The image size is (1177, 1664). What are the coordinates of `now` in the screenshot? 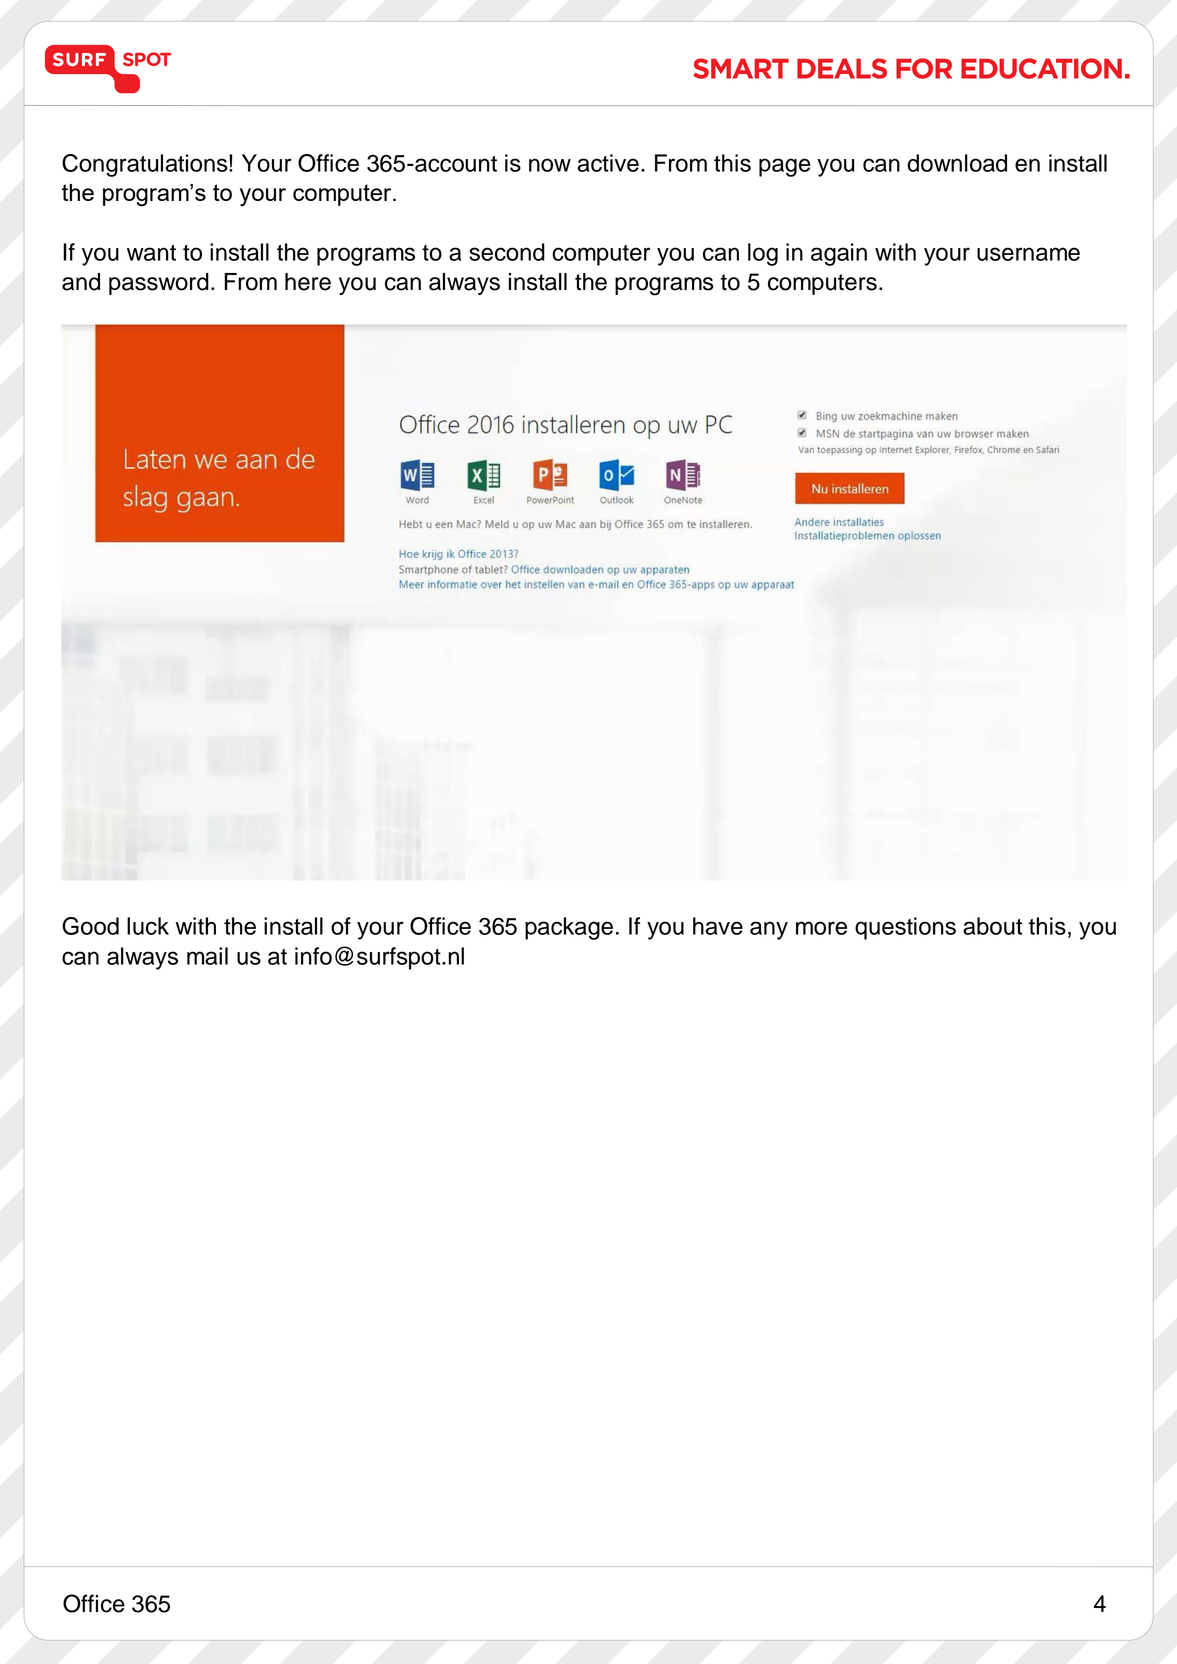 It's located at (550, 165).
